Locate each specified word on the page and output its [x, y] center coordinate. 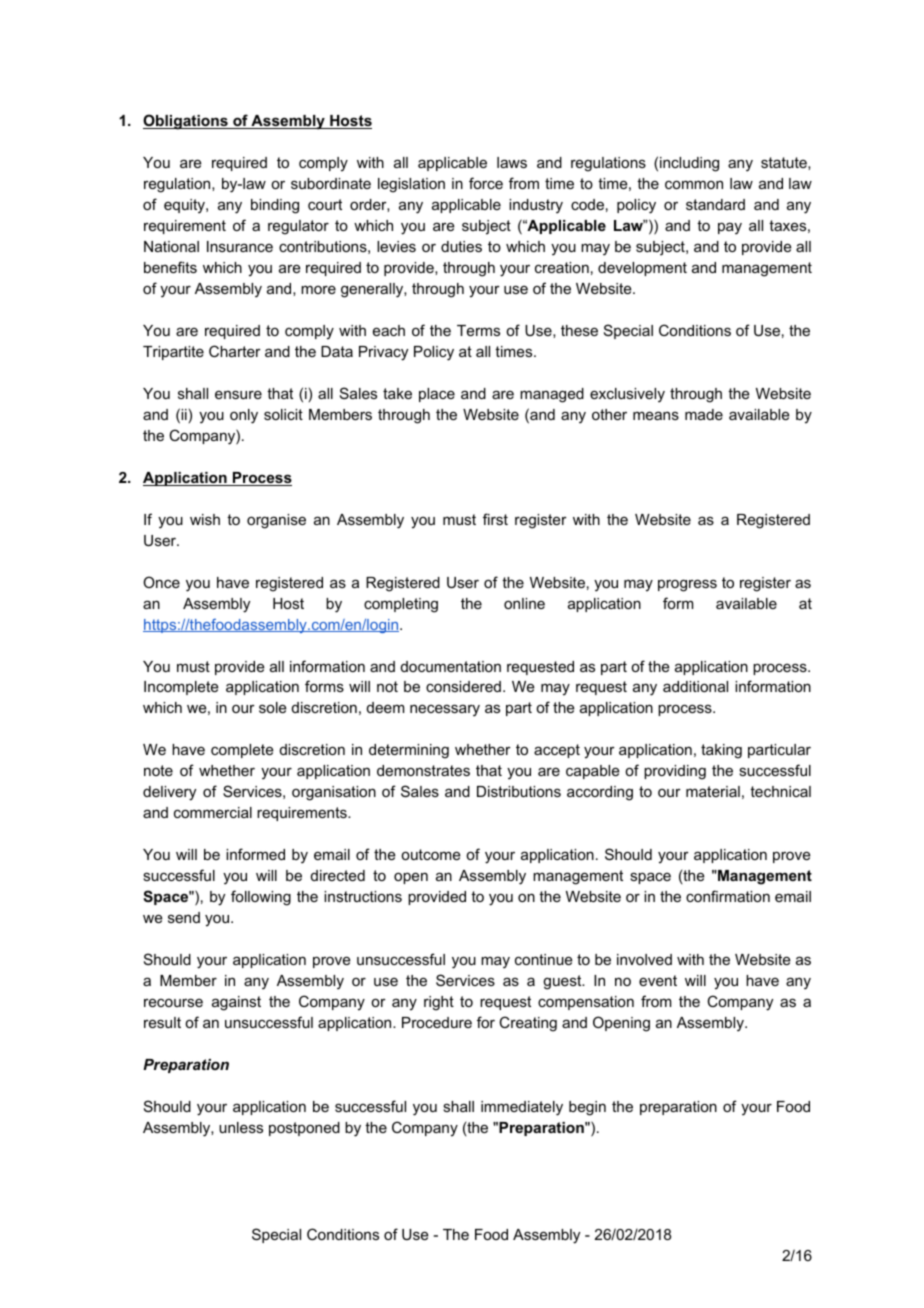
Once [161, 582]
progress [687, 585]
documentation [451, 666]
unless [241, 1127]
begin [587, 1108]
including [689, 164]
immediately [522, 1108]
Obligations [186, 122]
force [486, 183]
